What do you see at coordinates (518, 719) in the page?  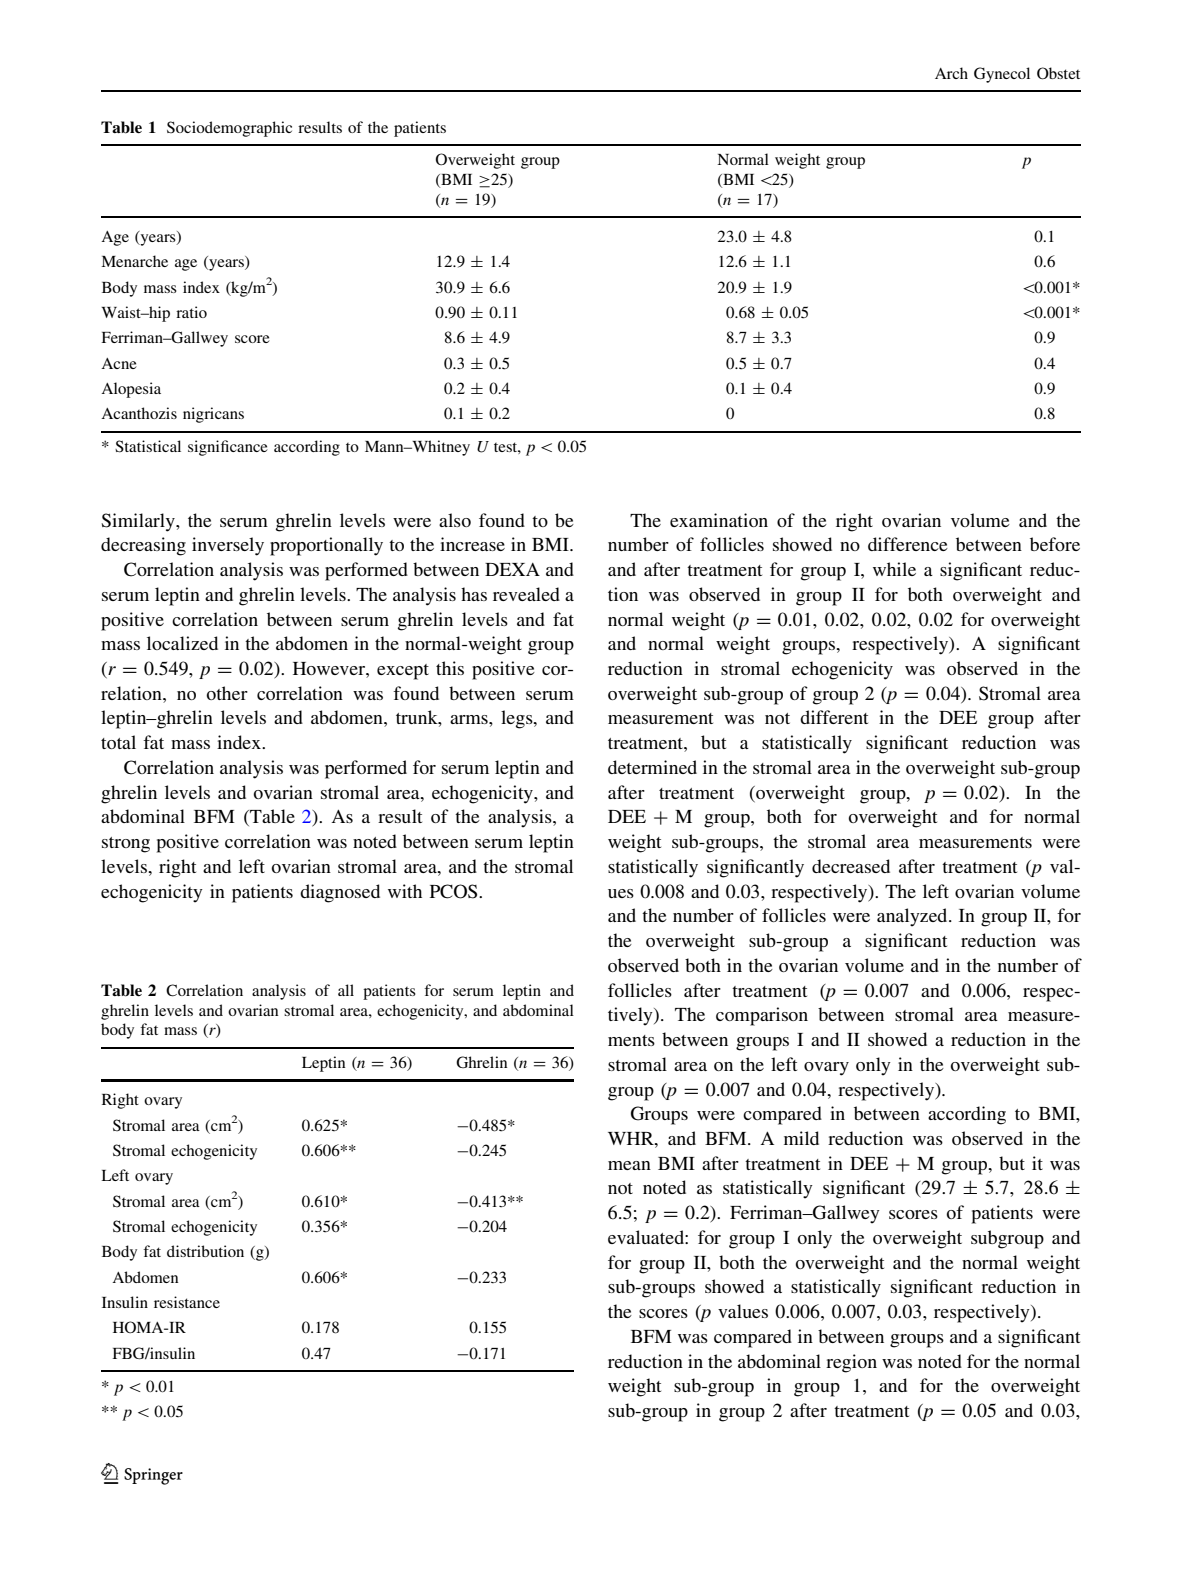 I see `legs` at bounding box center [518, 719].
